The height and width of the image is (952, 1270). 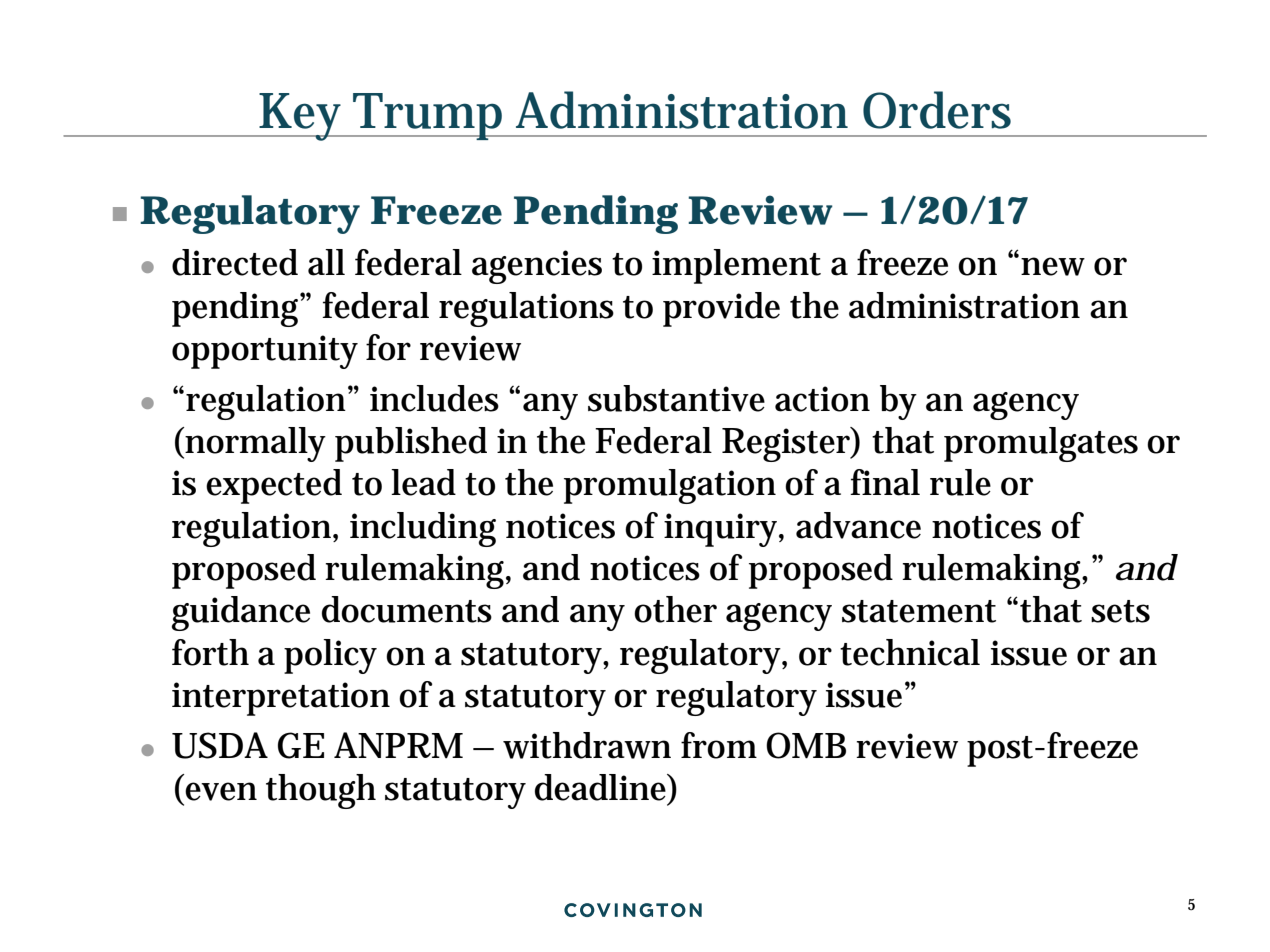 I want to click on Trump, so click(x=429, y=116).
